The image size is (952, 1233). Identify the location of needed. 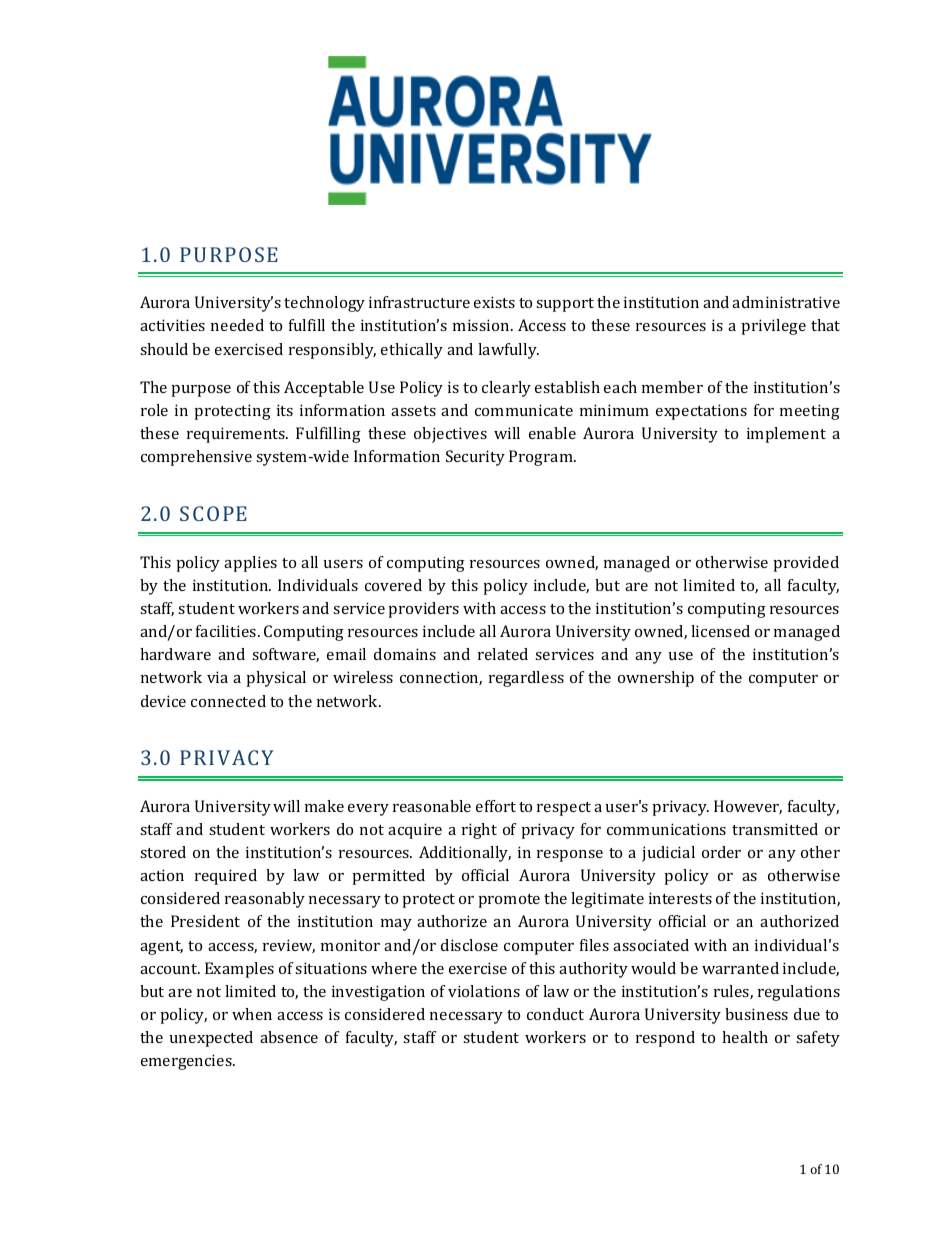
(237, 325).
